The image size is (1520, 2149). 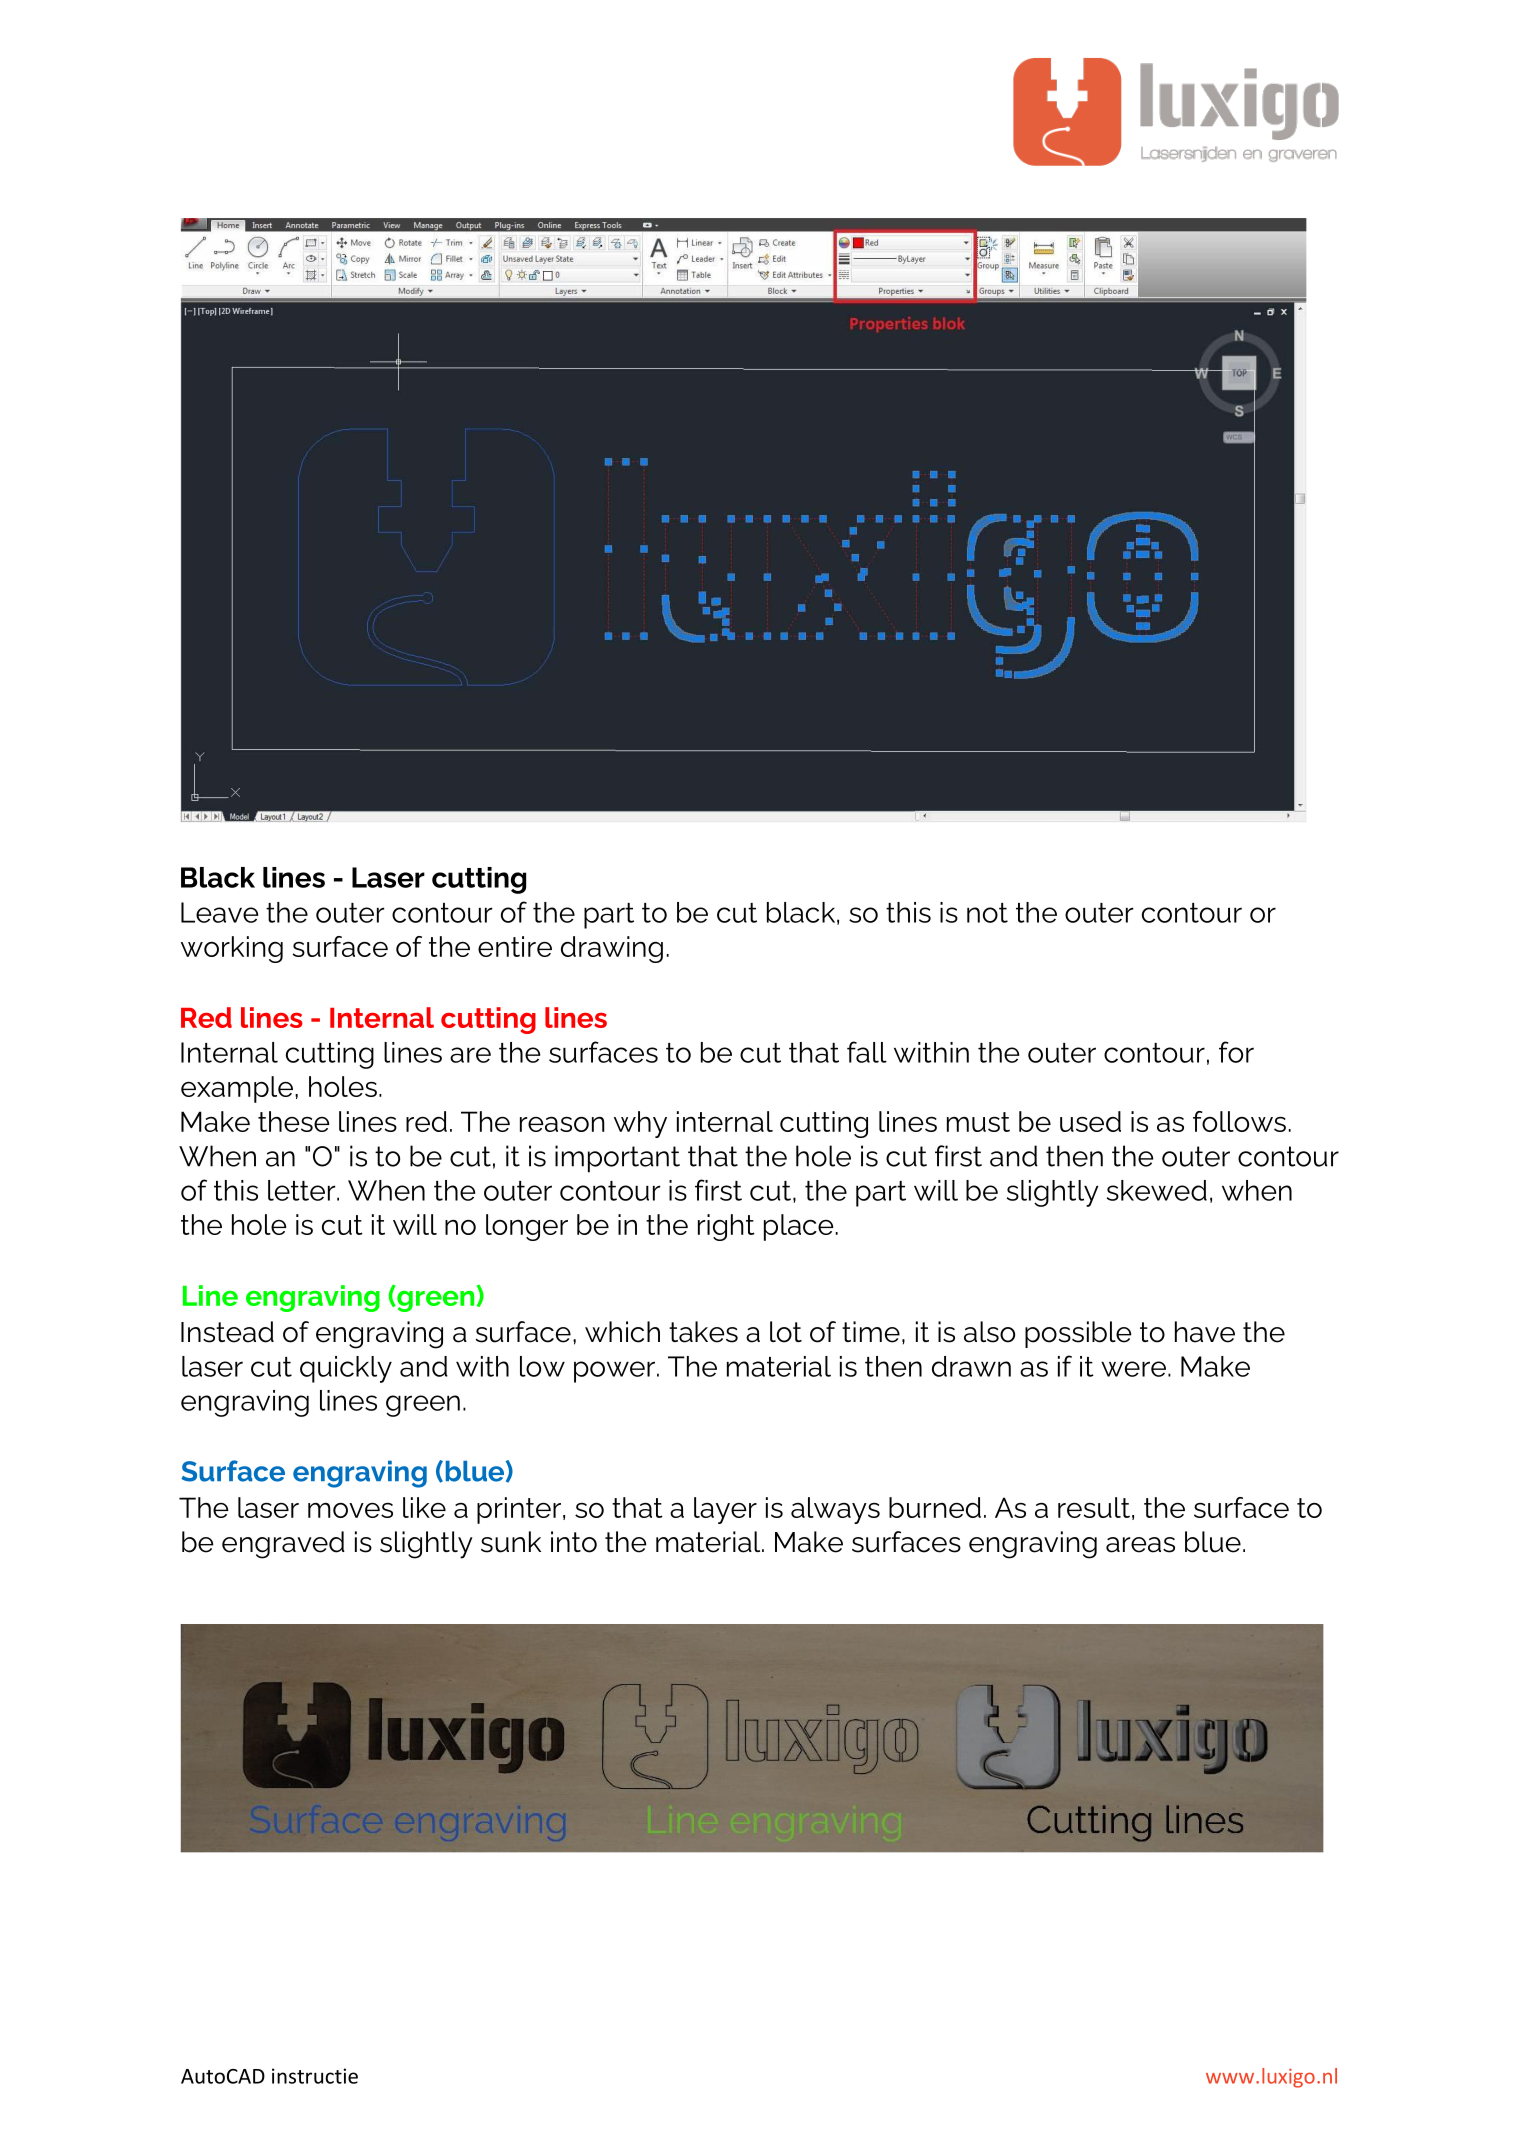 I want to click on drawing, so click(x=612, y=949).
